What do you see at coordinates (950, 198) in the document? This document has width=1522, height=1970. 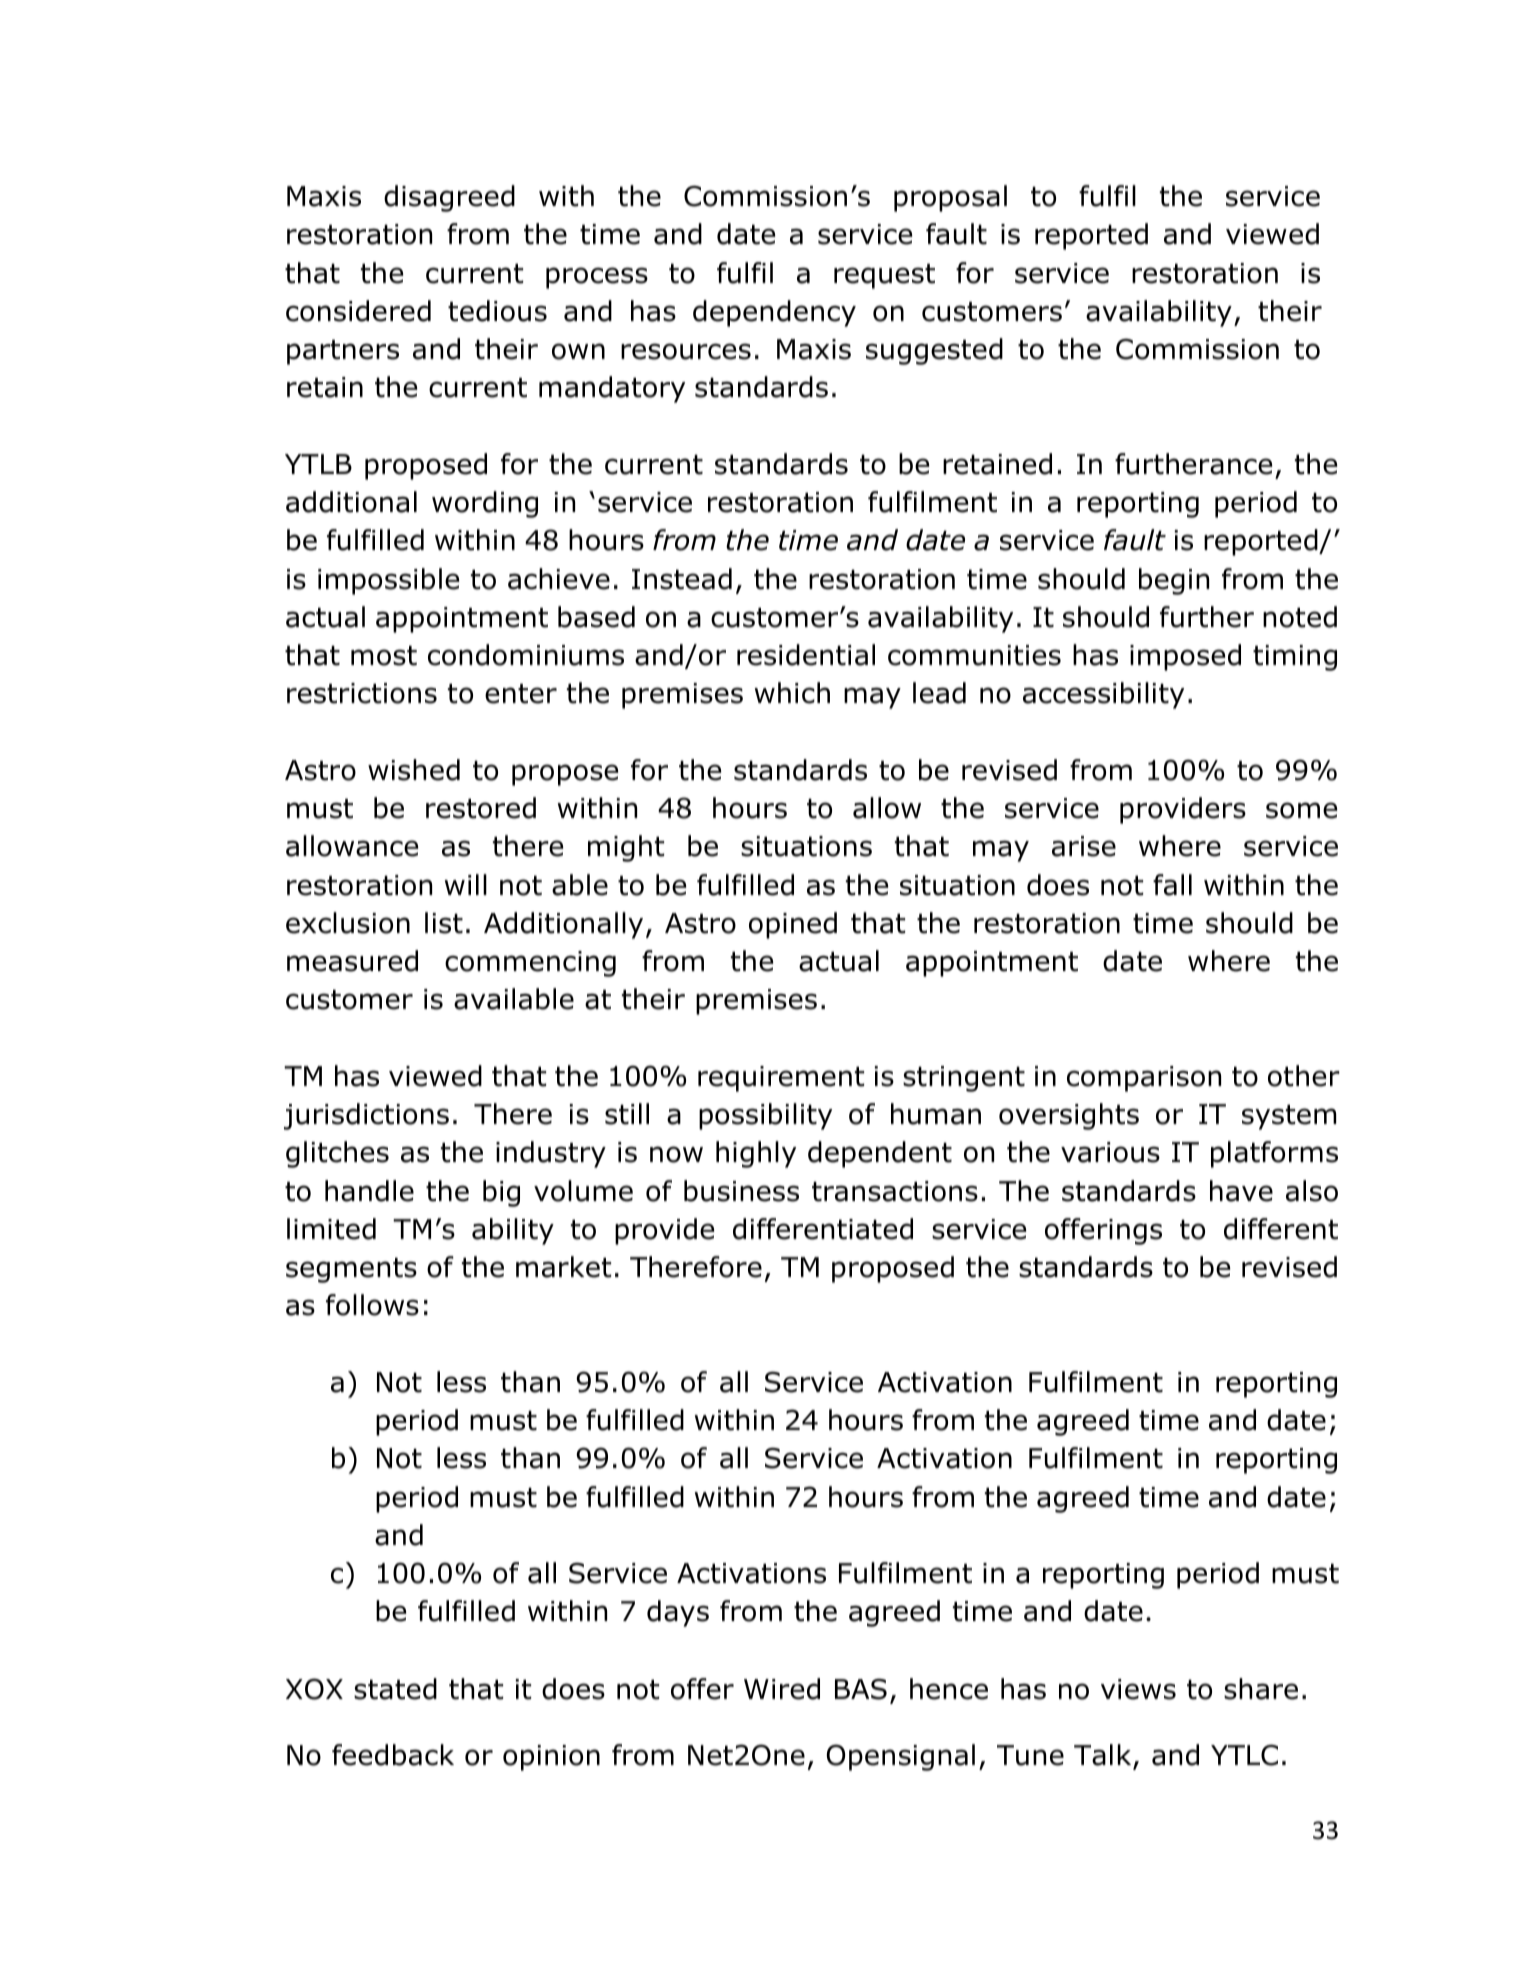 I see `proposal` at bounding box center [950, 198].
